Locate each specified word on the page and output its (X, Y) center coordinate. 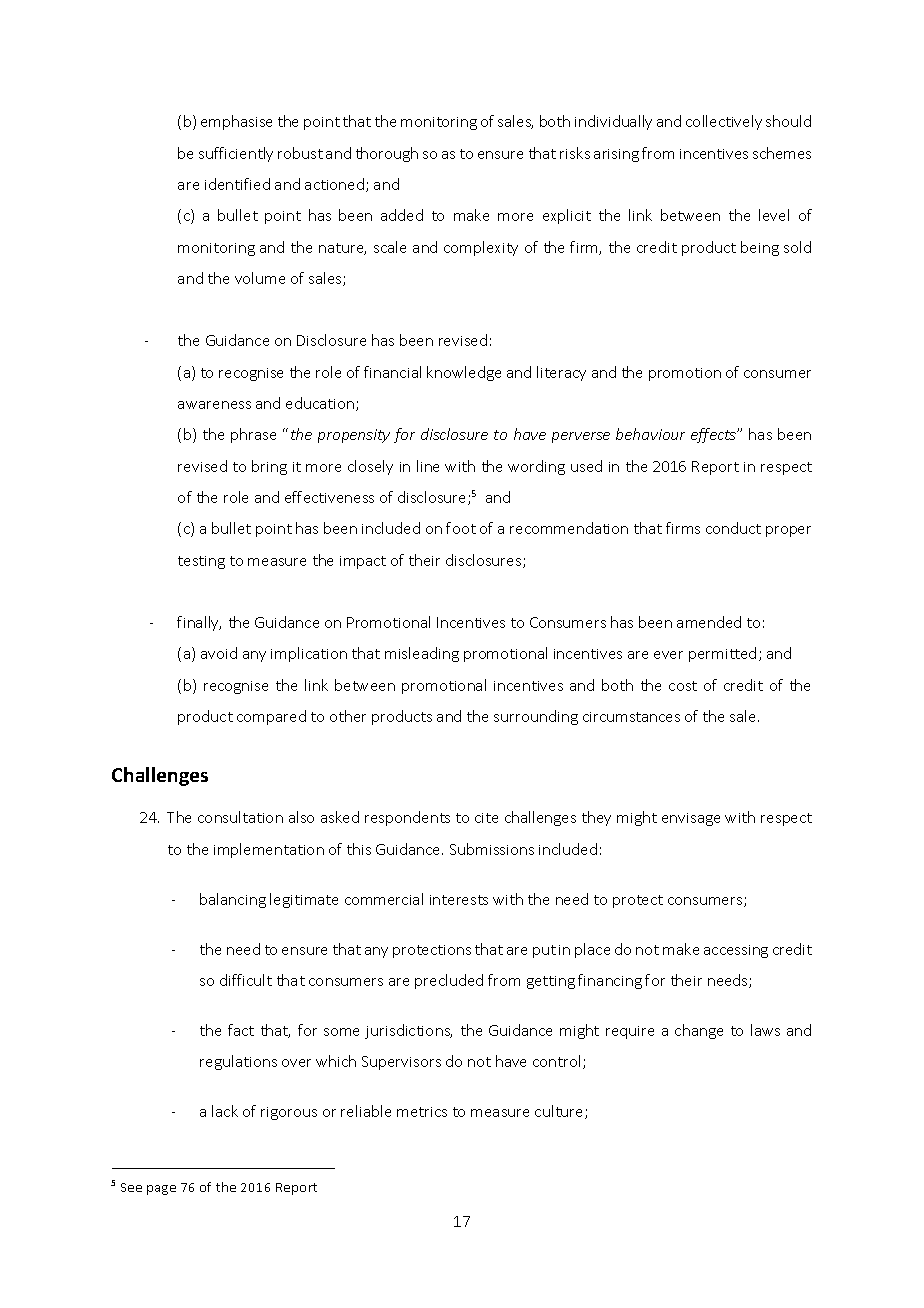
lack (225, 1111)
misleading (422, 654)
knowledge (464, 373)
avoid (219, 653)
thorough (387, 154)
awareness (214, 405)
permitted (722, 654)
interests (459, 900)
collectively (724, 122)
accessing (736, 951)
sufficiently (236, 154)
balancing (233, 900)
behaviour (650, 434)
